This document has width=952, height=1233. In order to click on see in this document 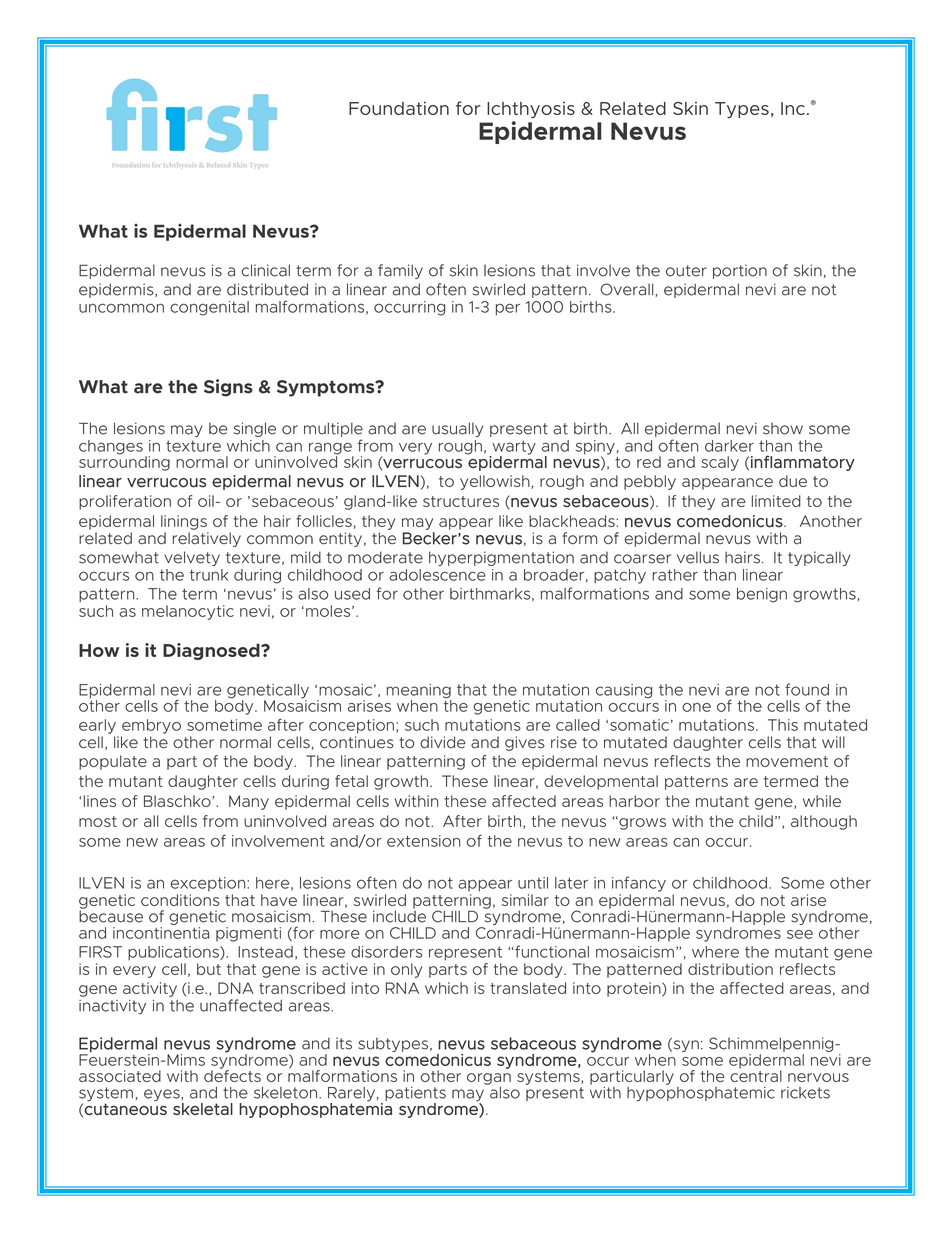, I will do `click(800, 934)`.
